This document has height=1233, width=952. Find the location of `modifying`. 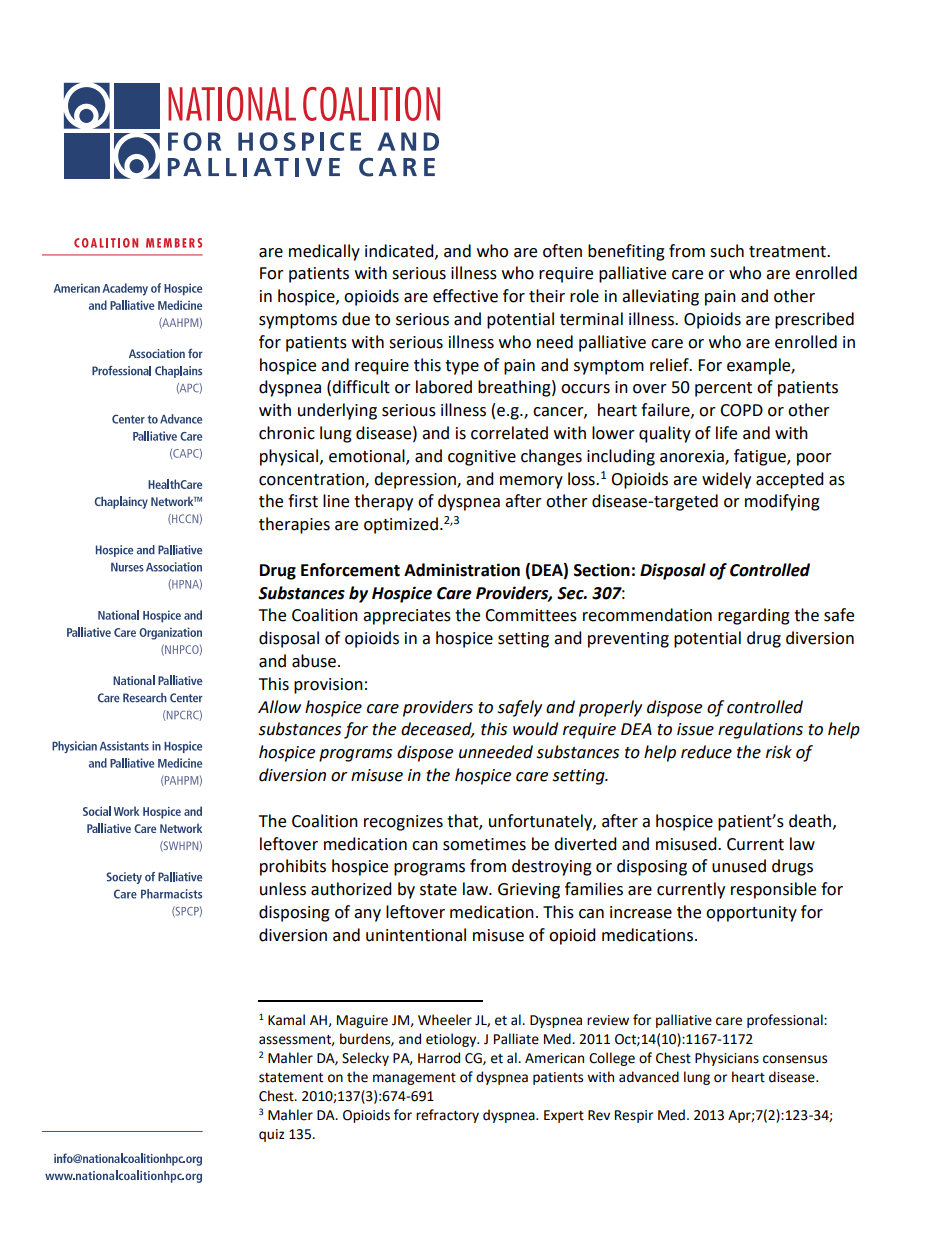

modifying is located at coordinates (782, 502).
